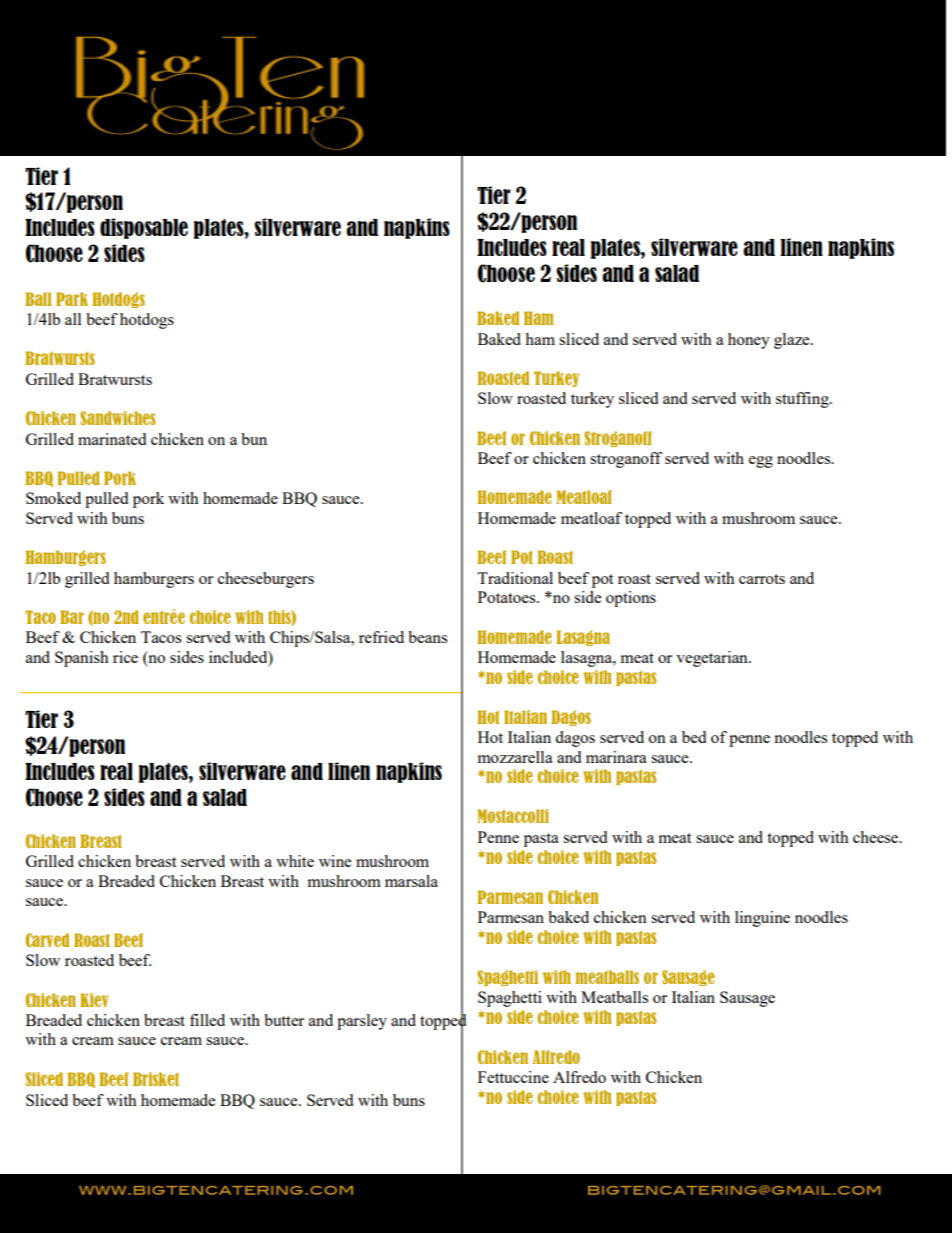 The width and height of the page is (952, 1233). What do you see at coordinates (362, 1022) in the page?
I see `parsley` at bounding box center [362, 1022].
